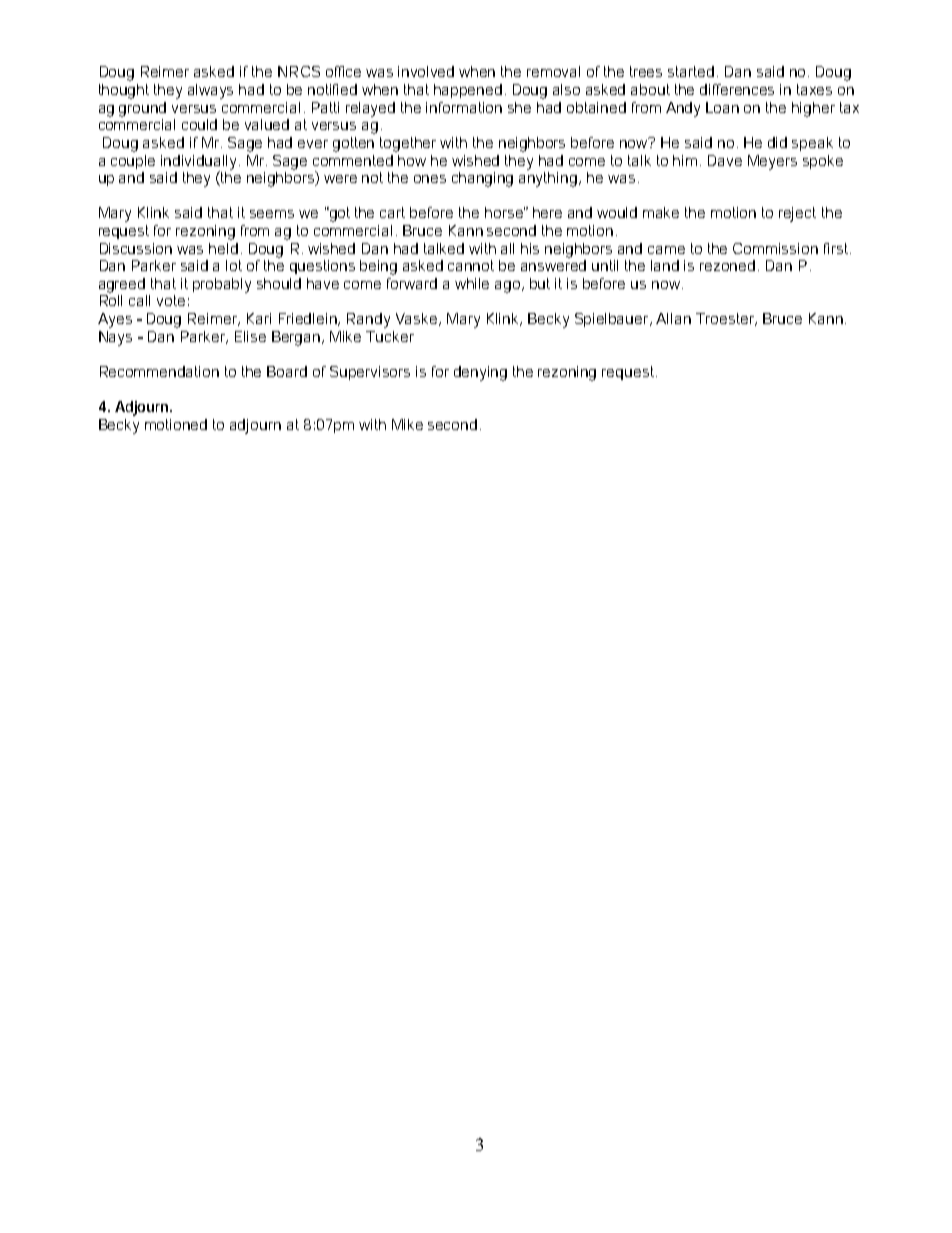 Image resolution: width=952 pixels, height=1233 pixels. I want to click on Recommendation, so click(159, 371).
